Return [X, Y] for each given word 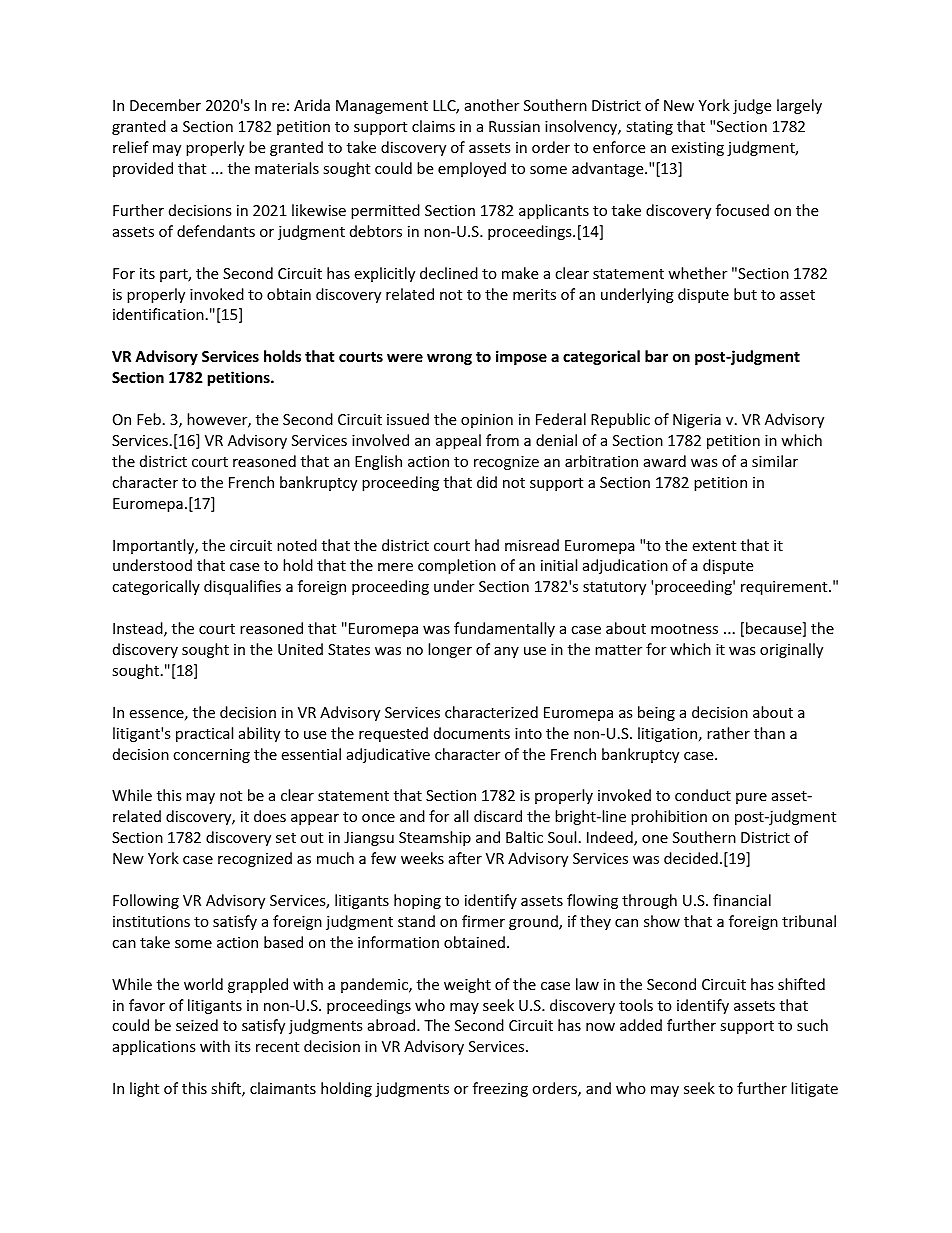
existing [697, 149]
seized [197, 1025]
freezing [500, 1089]
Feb [149, 419]
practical [204, 734]
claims [433, 126]
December [165, 105]
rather [728, 733]
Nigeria [697, 421]
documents [472, 733]
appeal [458, 441]
